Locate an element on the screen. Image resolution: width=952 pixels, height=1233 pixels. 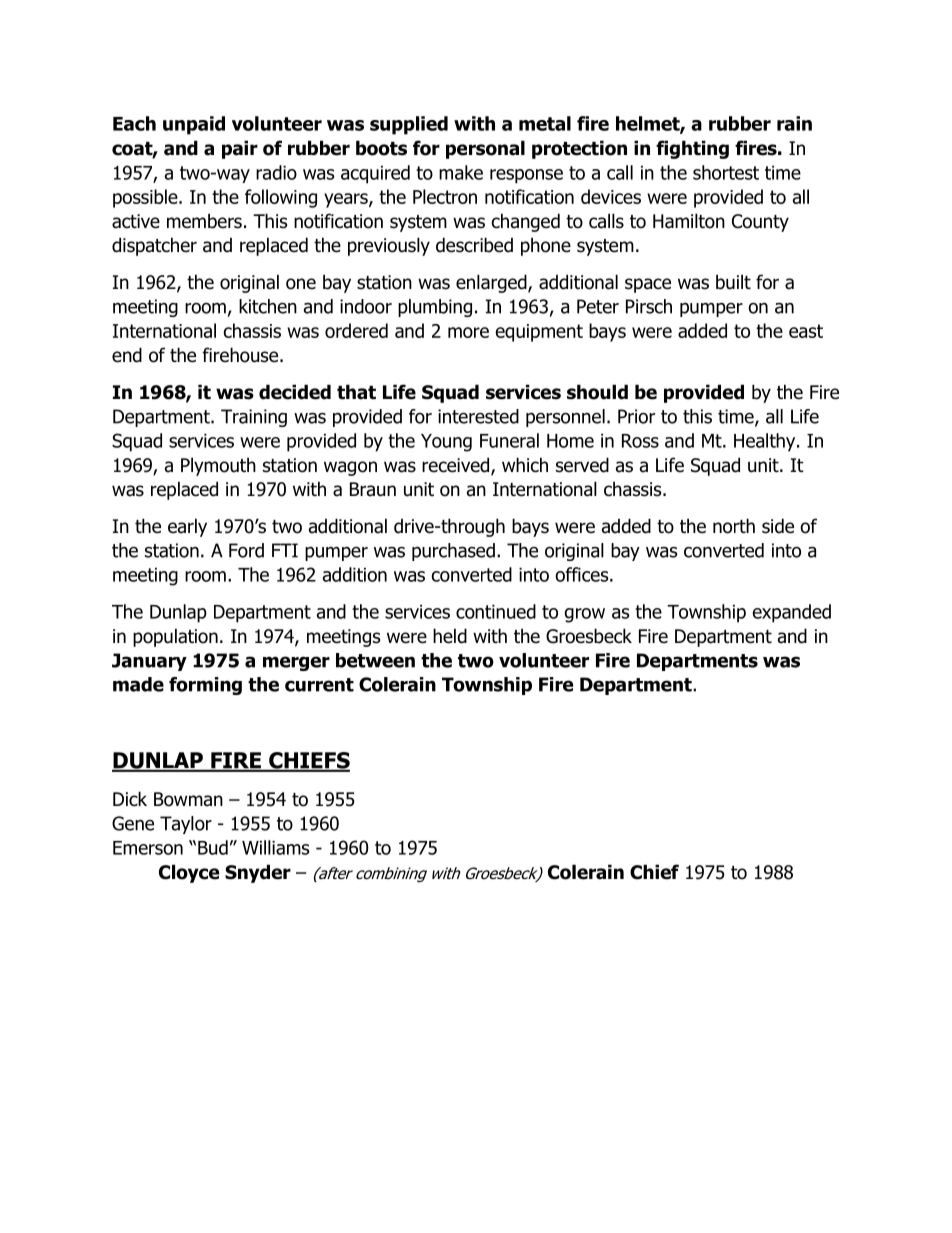
continued is located at coordinates (496, 611).
